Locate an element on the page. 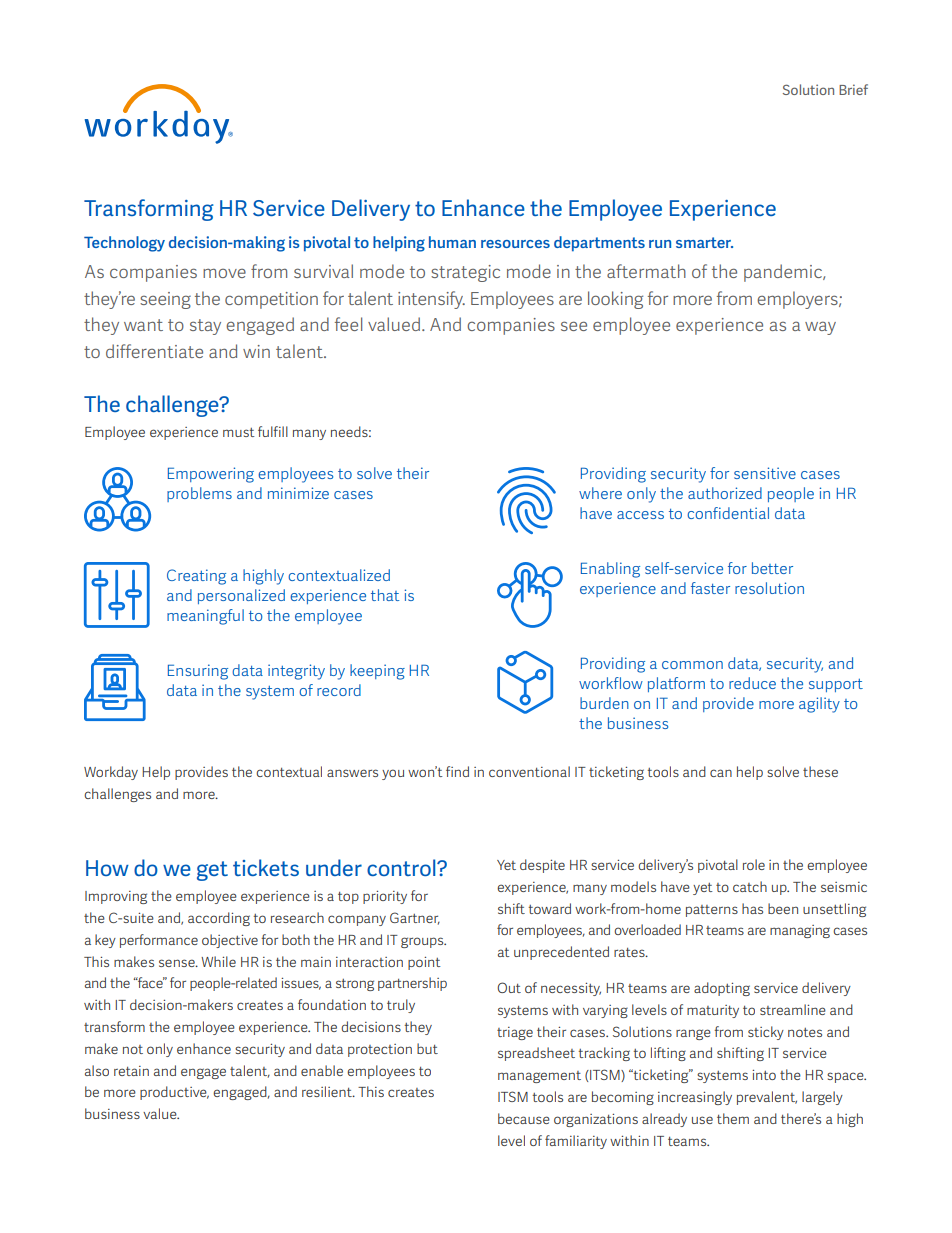  Brief is located at coordinates (853, 89).
